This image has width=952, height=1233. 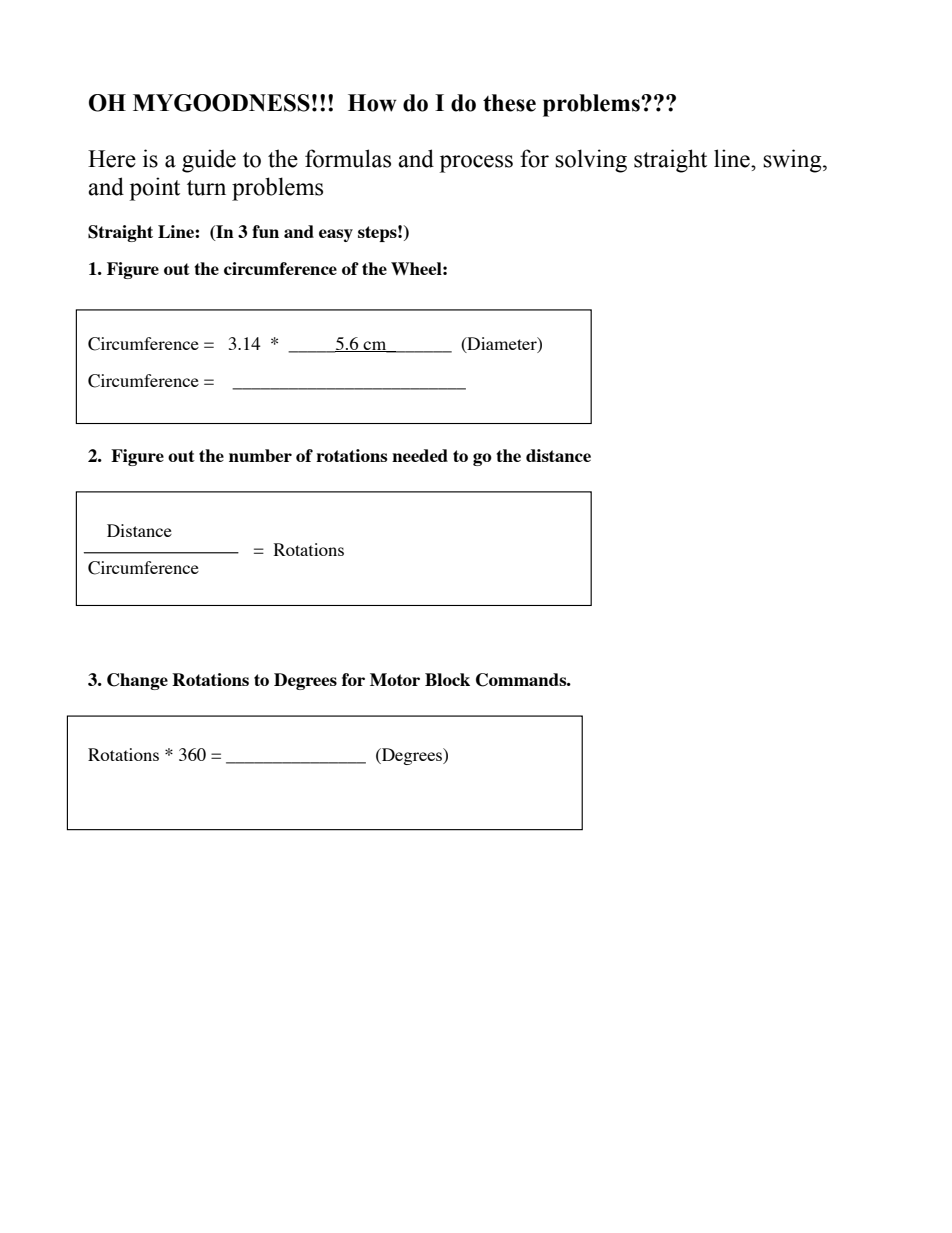 I want to click on these, so click(x=509, y=103).
